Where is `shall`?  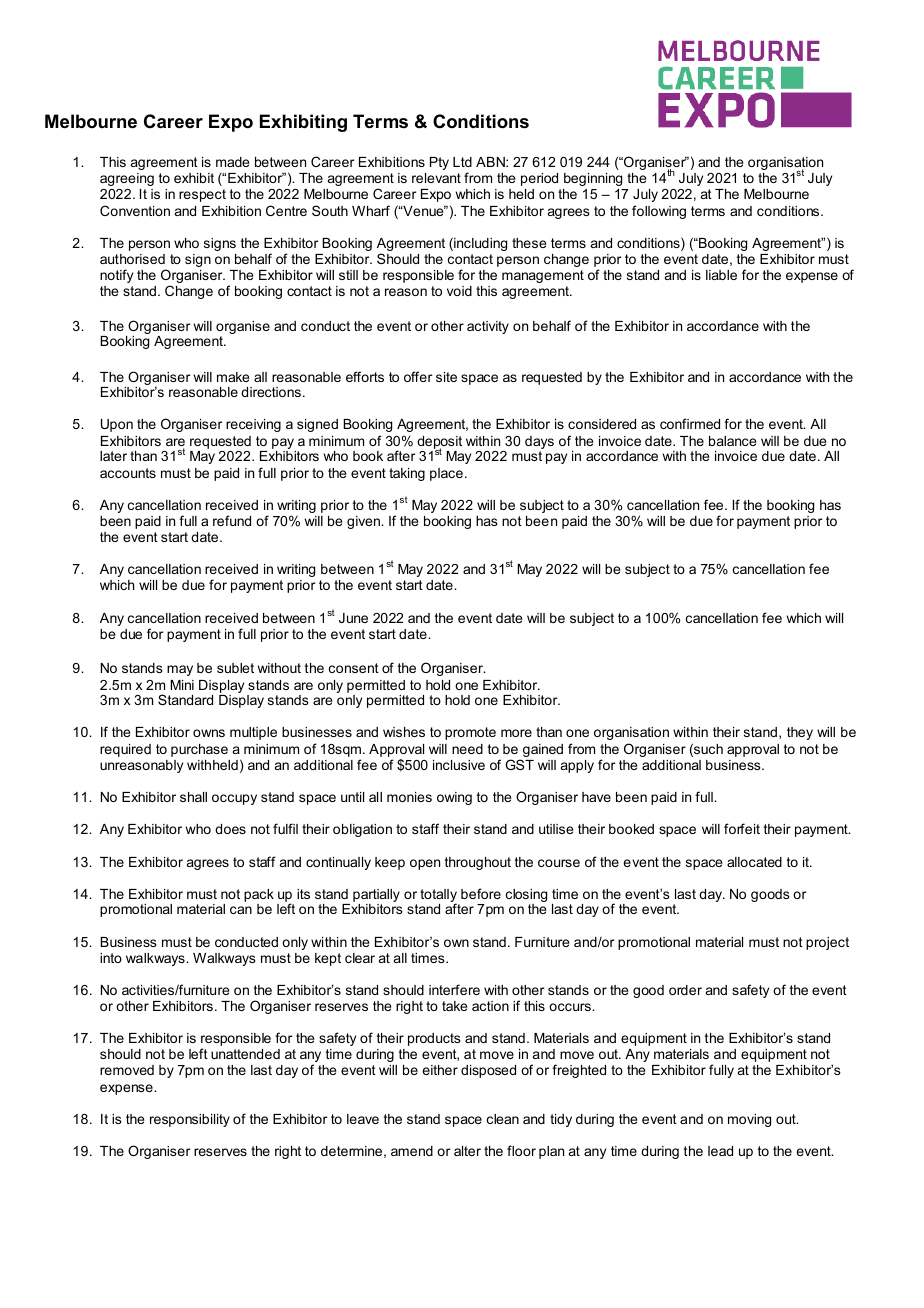 shall is located at coordinates (193, 797).
